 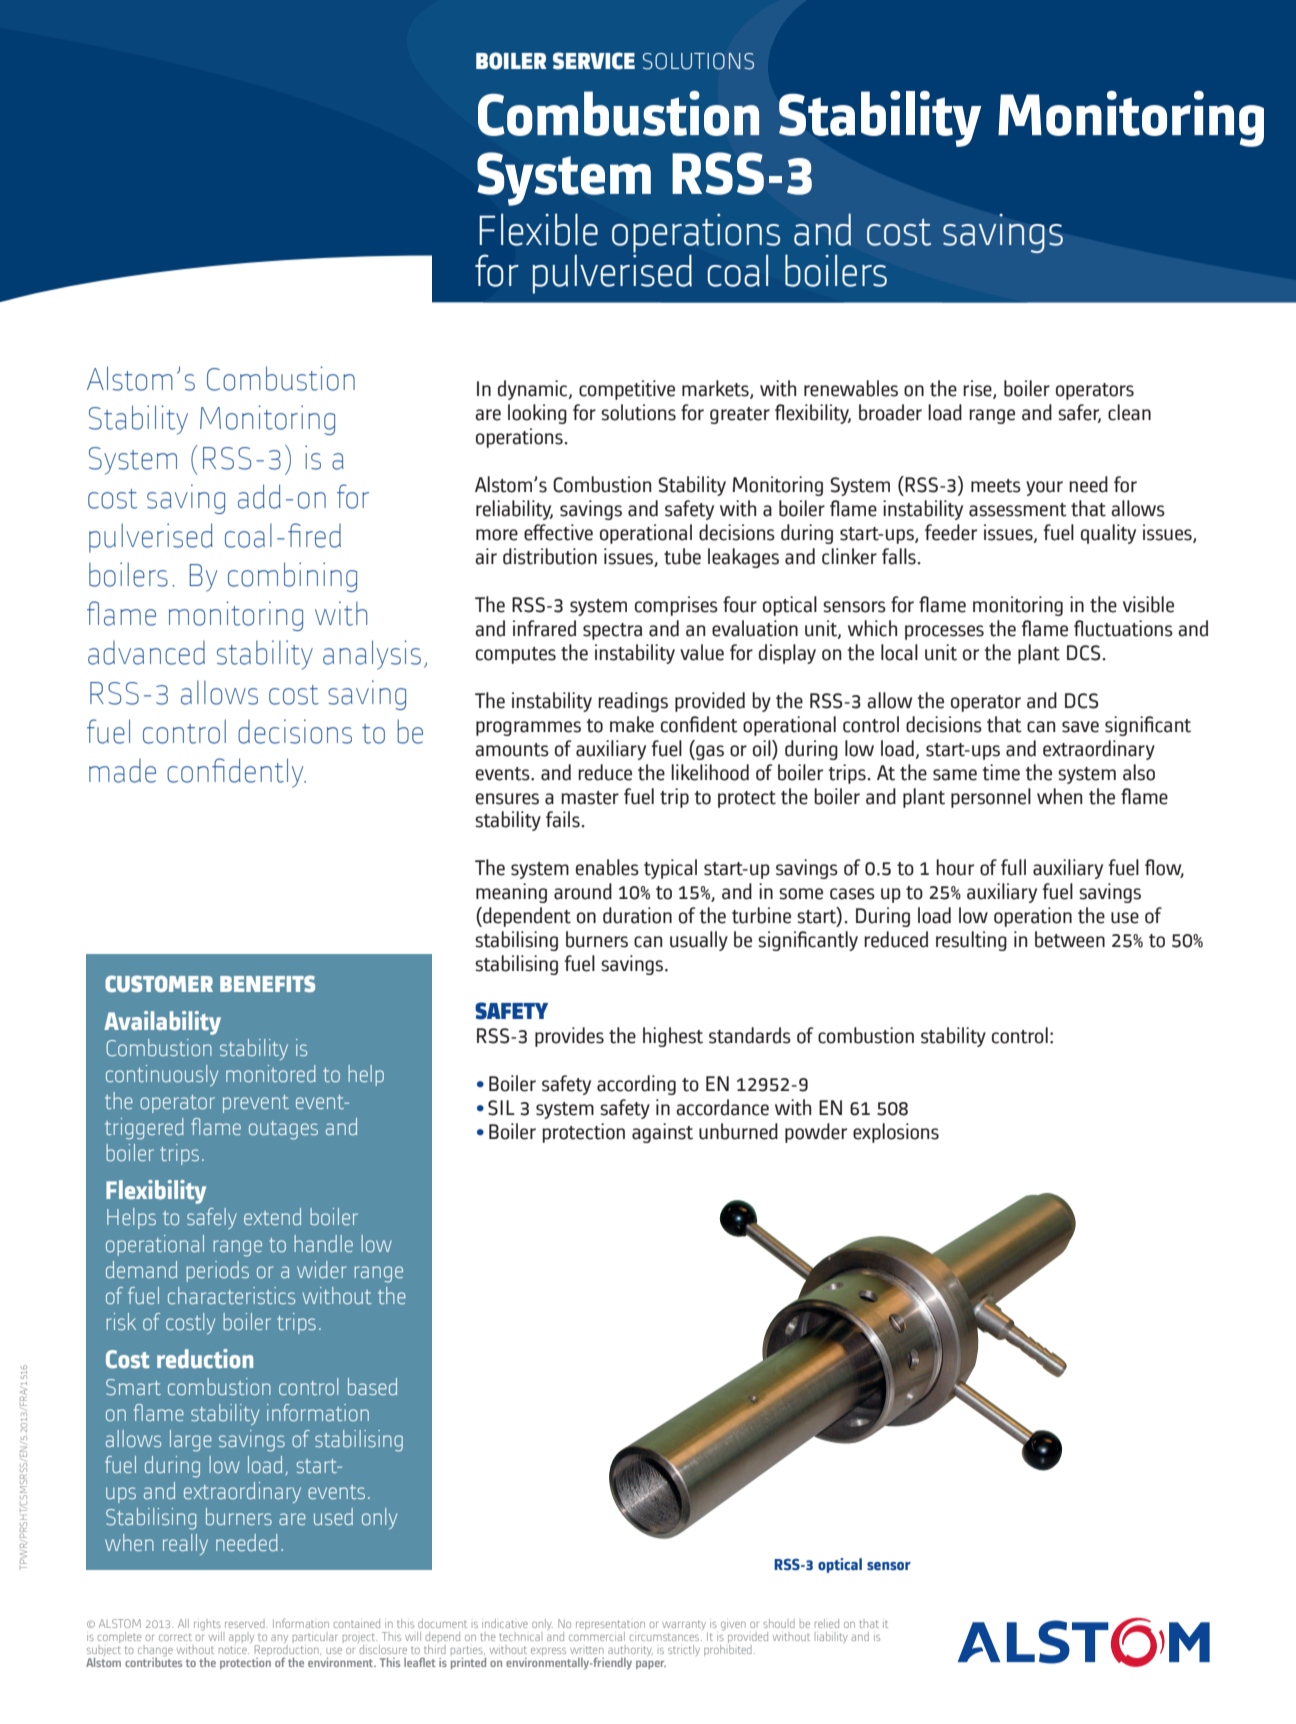 What do you see at coordinates (539, 229) in the document?
I see `Flexible` at bounding box center [539, 229].
